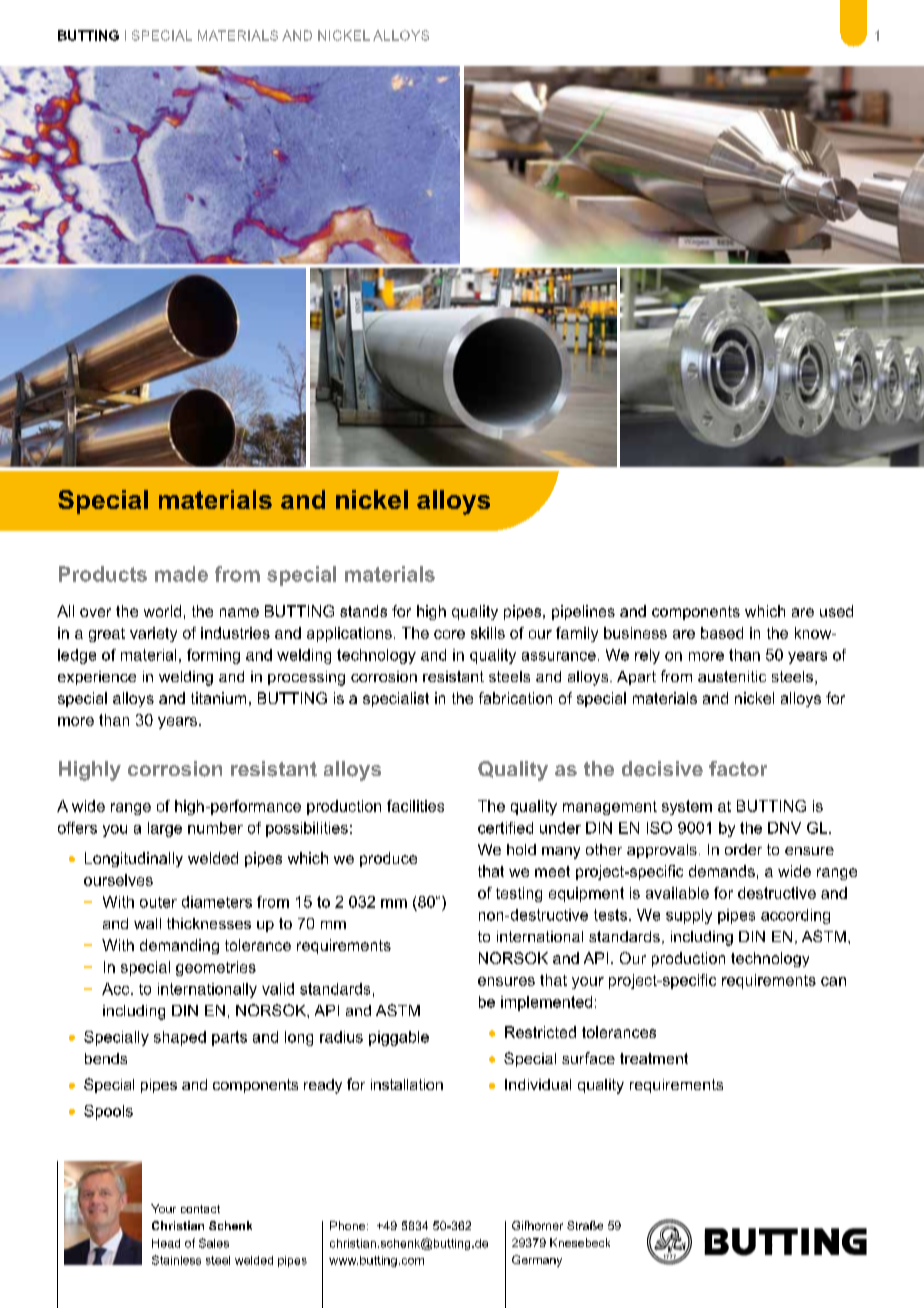 This screenshot has width=924, height=1308. I want to click on Head, so click(166, 1243).
